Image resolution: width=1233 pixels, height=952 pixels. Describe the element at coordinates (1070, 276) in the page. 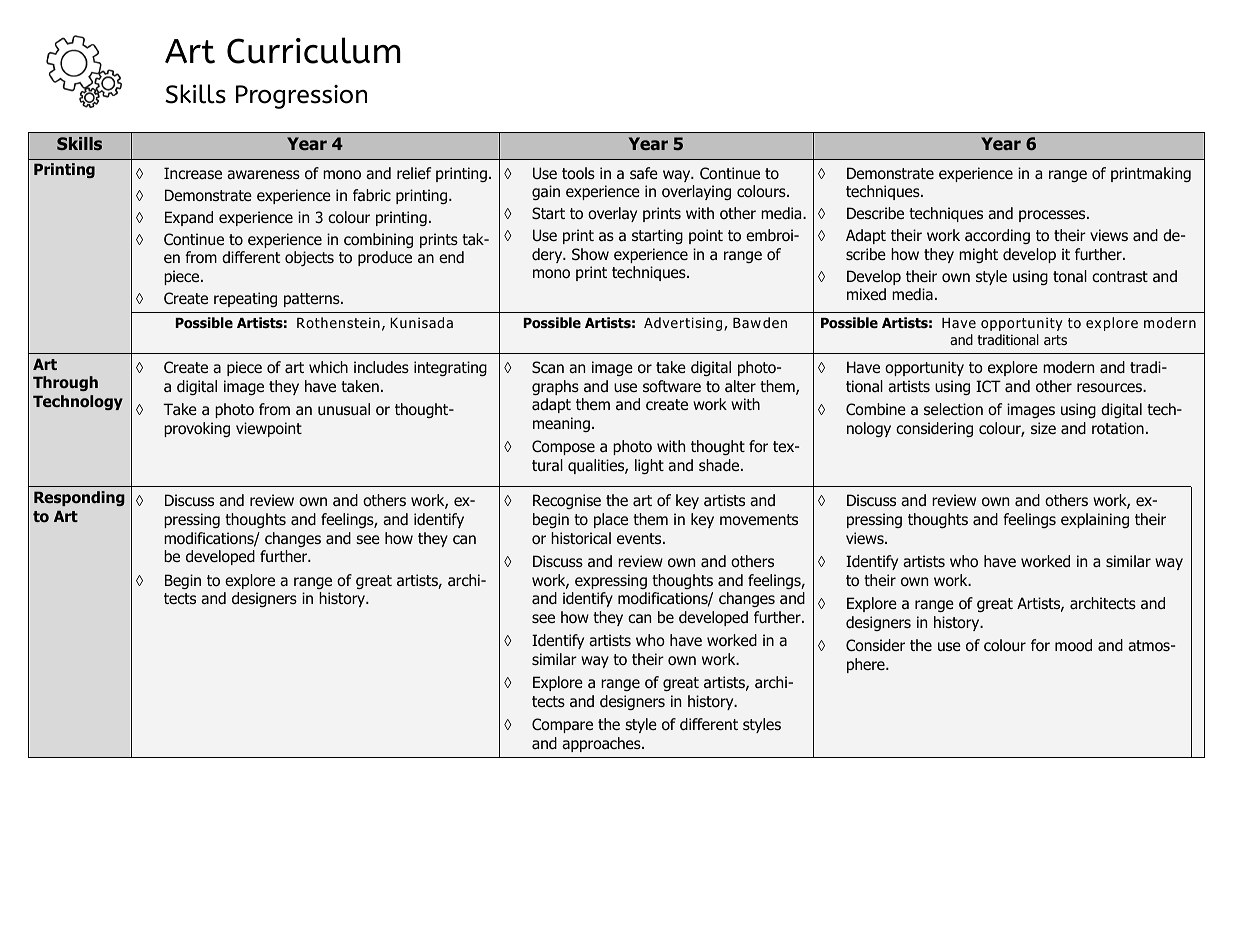

I see `tonal` at that location.
